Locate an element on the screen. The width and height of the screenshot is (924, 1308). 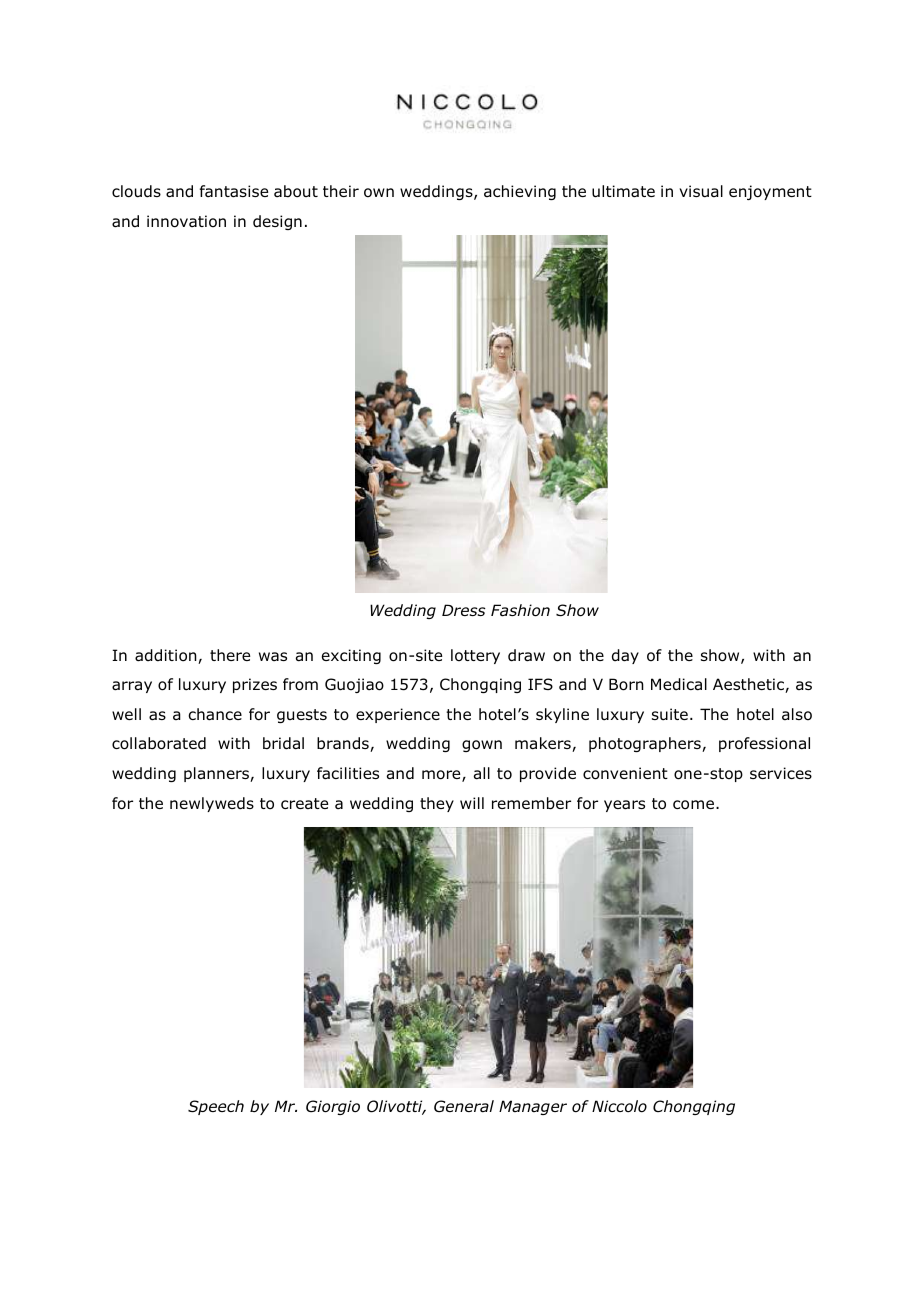
day is located at coordinates (625, 656).
